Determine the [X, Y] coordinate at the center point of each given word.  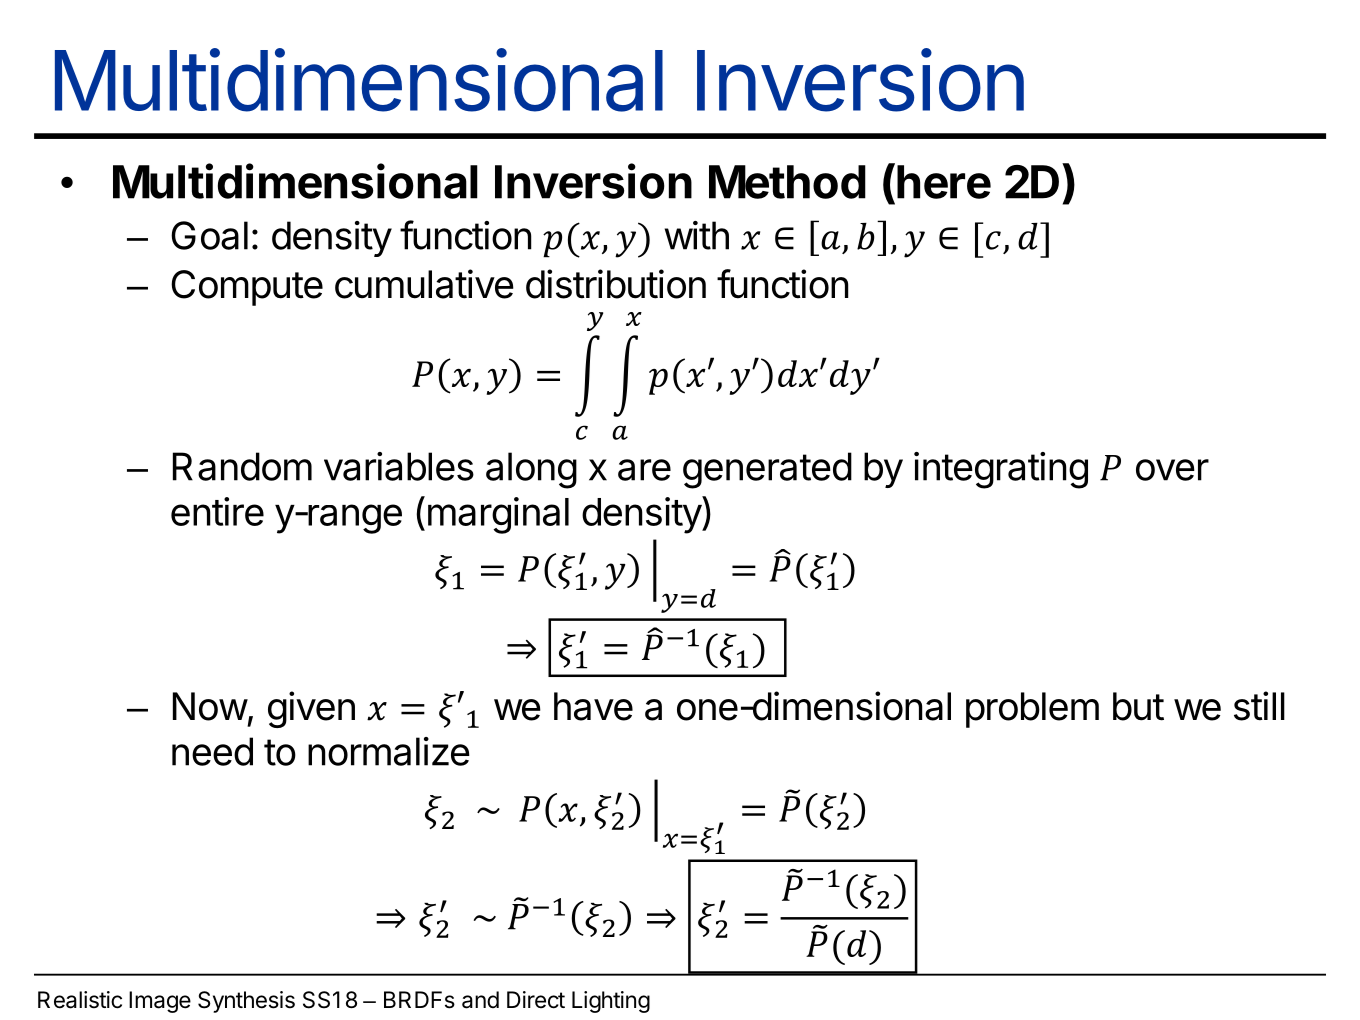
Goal [209, 235]
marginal [498, 515]
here [944, 182]
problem [1032, 710]
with [697, 235]
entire [217, 511]
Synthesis [246, 1002]
